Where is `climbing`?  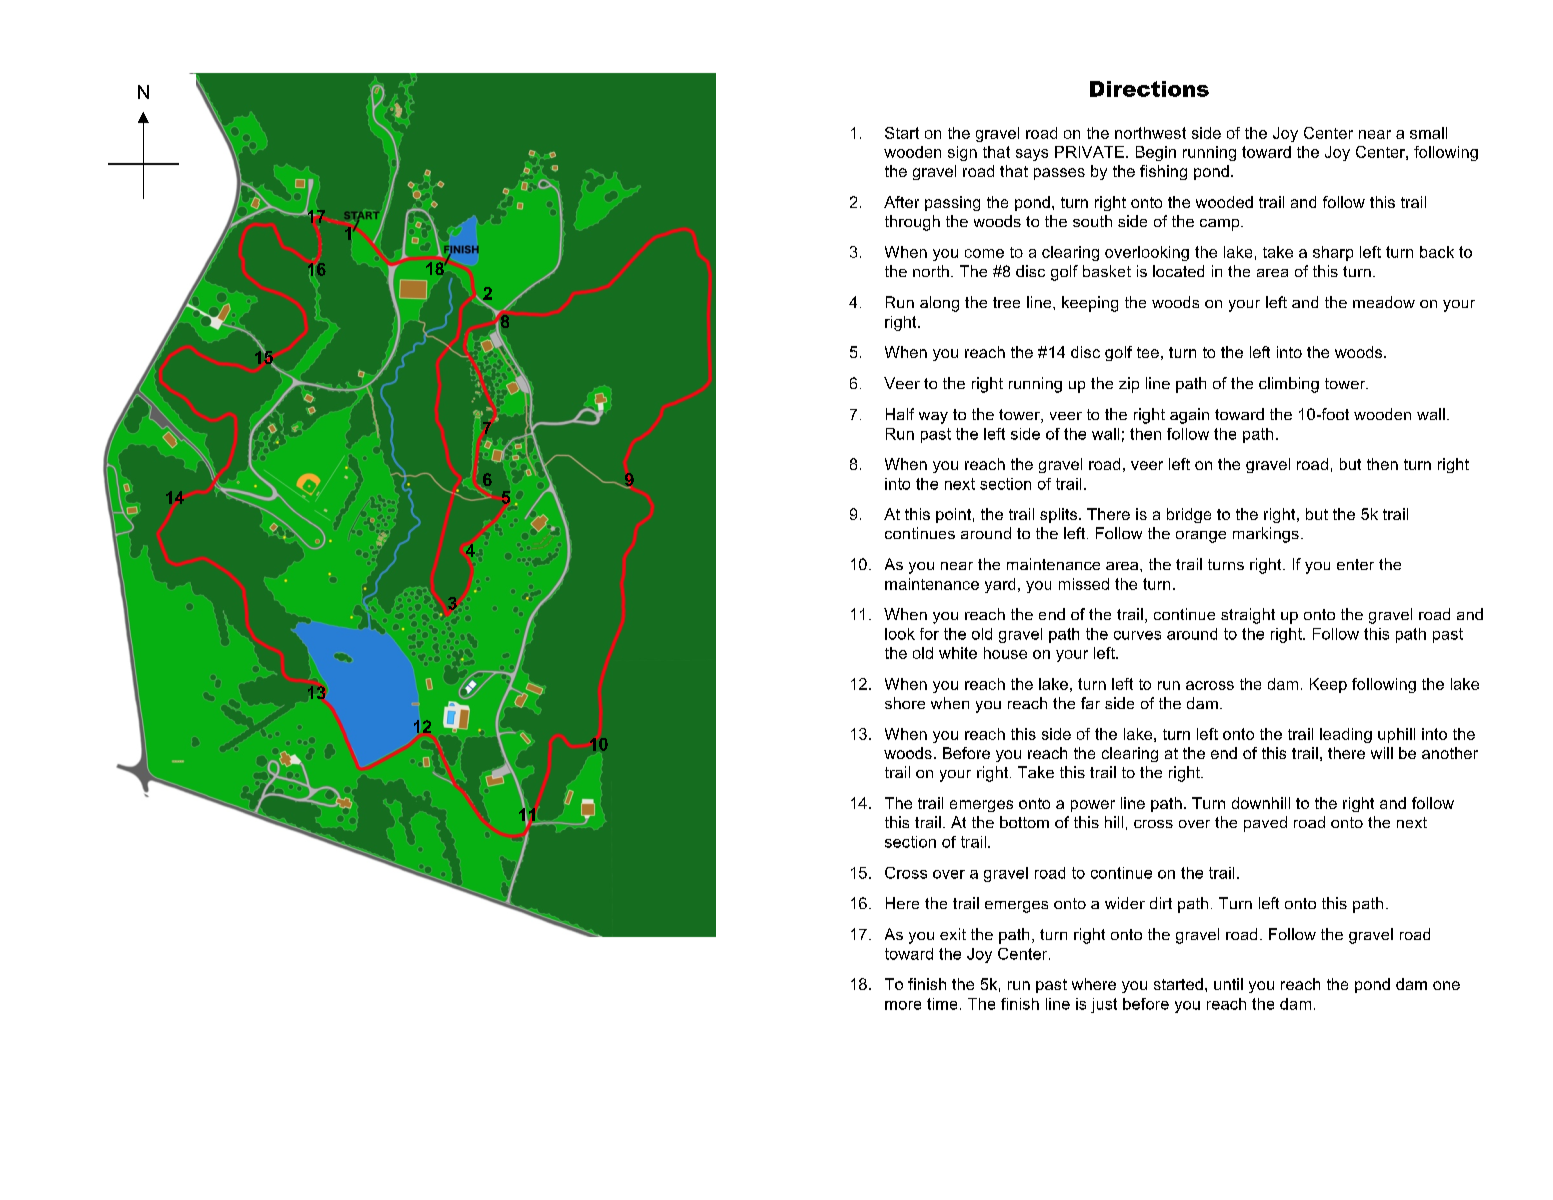 climbing is located at coordinates (1289, 385).
